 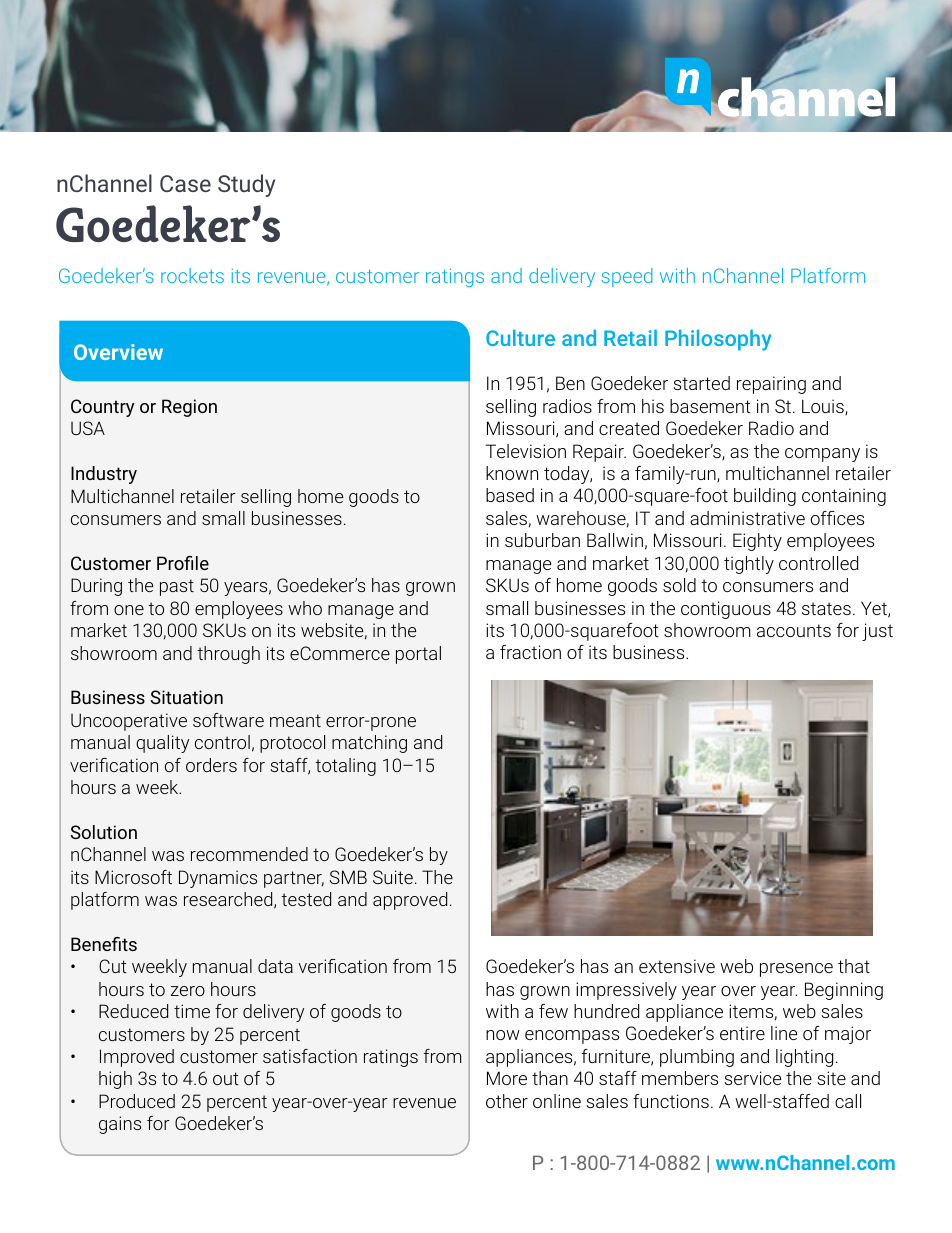 What do you see at coordinates (137, 1101) in the screenshot?
I see `Produced` at bounding box center [137, 1101].
